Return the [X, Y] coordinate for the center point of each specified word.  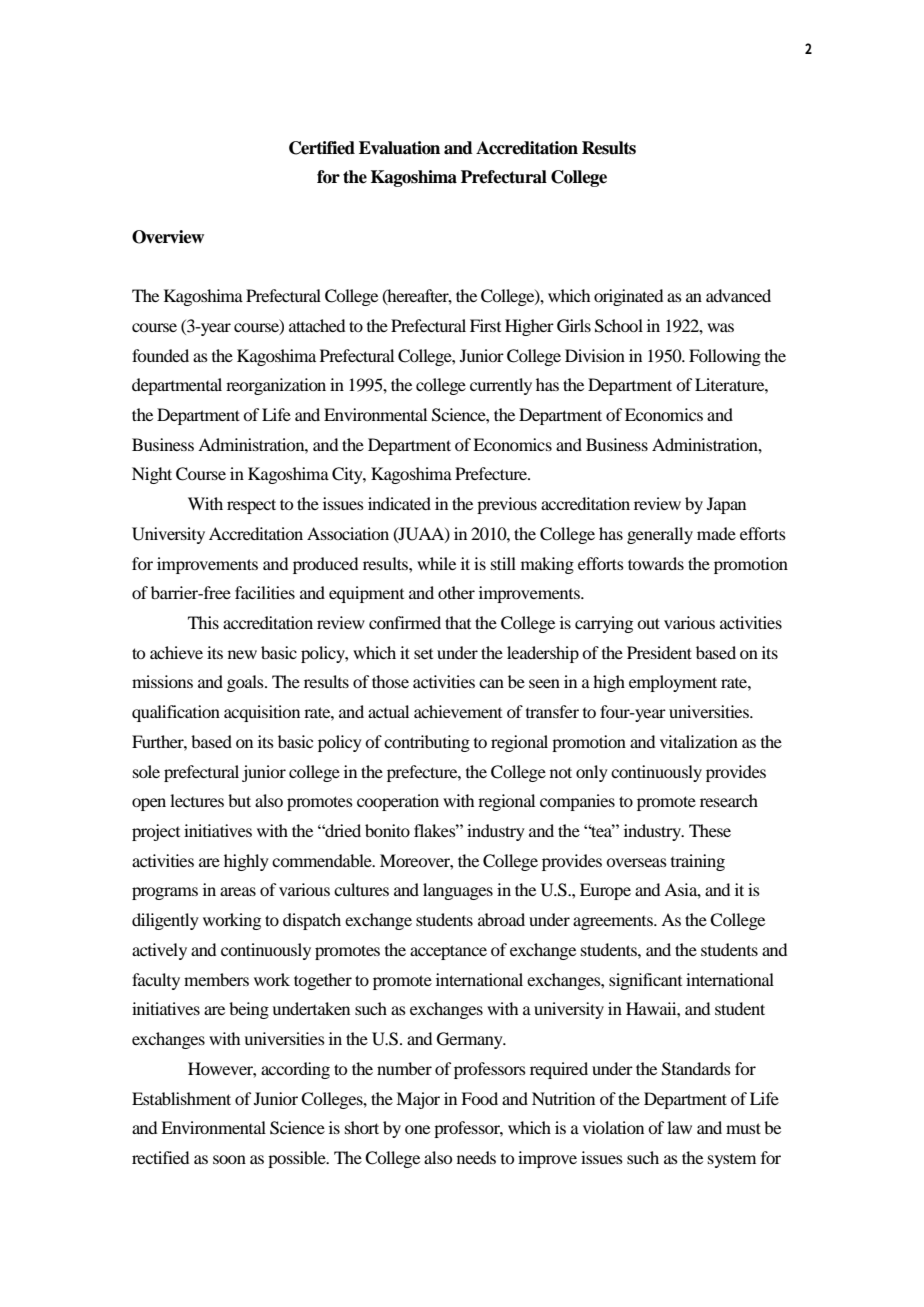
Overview [168, 237]
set [423, 654]
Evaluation [399, 148]
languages [458, 891]
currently [501, 386]
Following [725, 357]
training [698, 862]
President [659, 652]
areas [238, 891]
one [417, 1129]
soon [229, 1159]
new [242, 654]
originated [628, 297]
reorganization [276, 386]
